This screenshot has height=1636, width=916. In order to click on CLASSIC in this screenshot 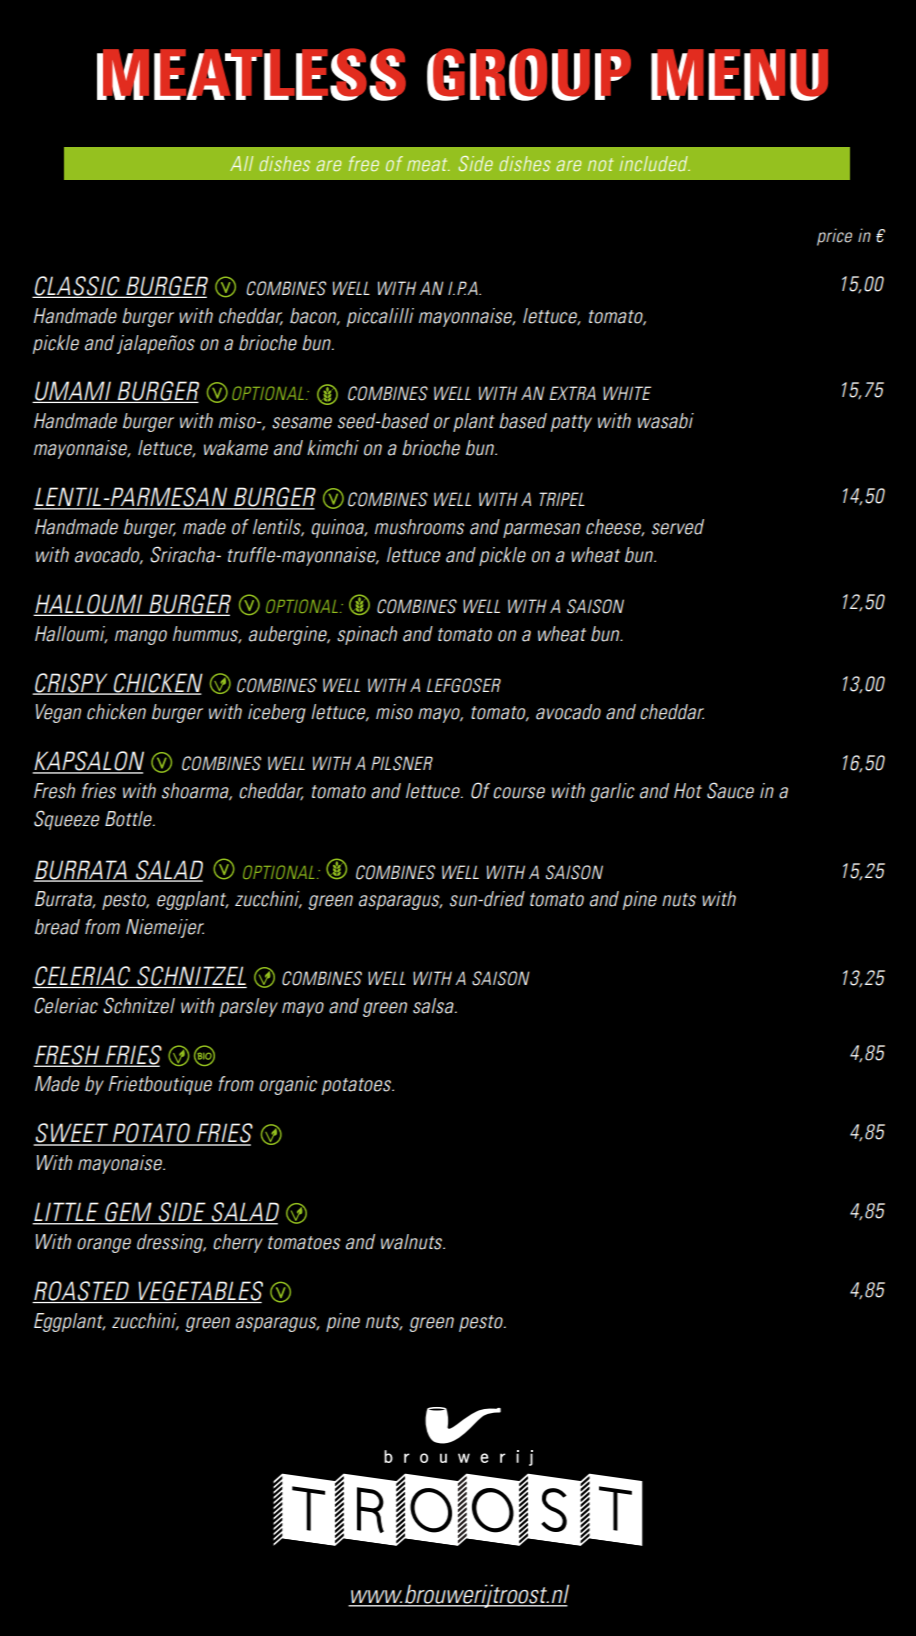, I will do `click(77, 287)`.
